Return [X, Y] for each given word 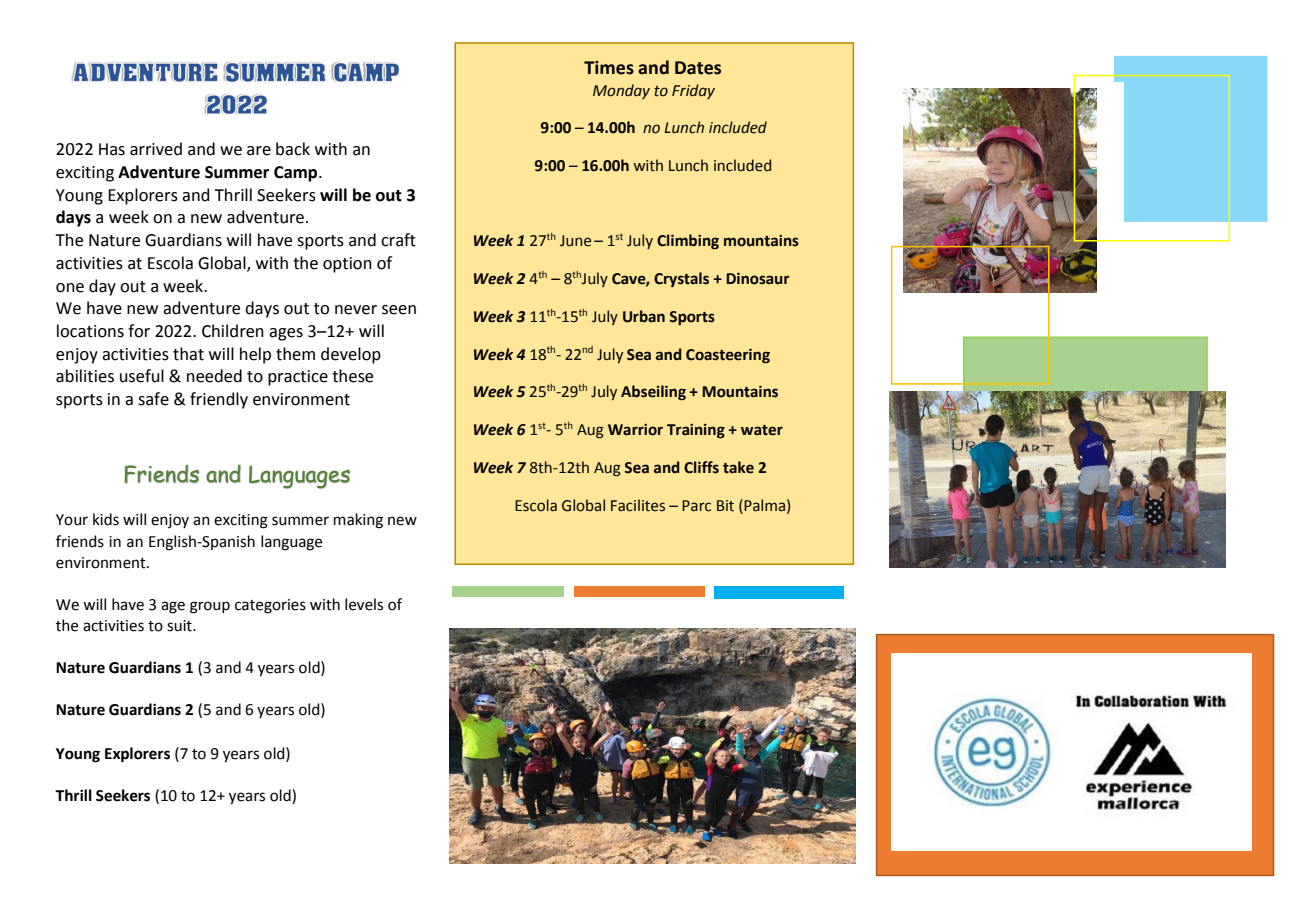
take [738, 467]
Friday [693, 91]
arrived [156, 149]
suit [180, 626]
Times [609, 68]
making [358, 521]
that [188, 354]
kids [106, 519]
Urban [644, 316]
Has [112, 149]
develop [351, 355]
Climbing [688, 241]
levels [364, 604]
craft [398, 240]
